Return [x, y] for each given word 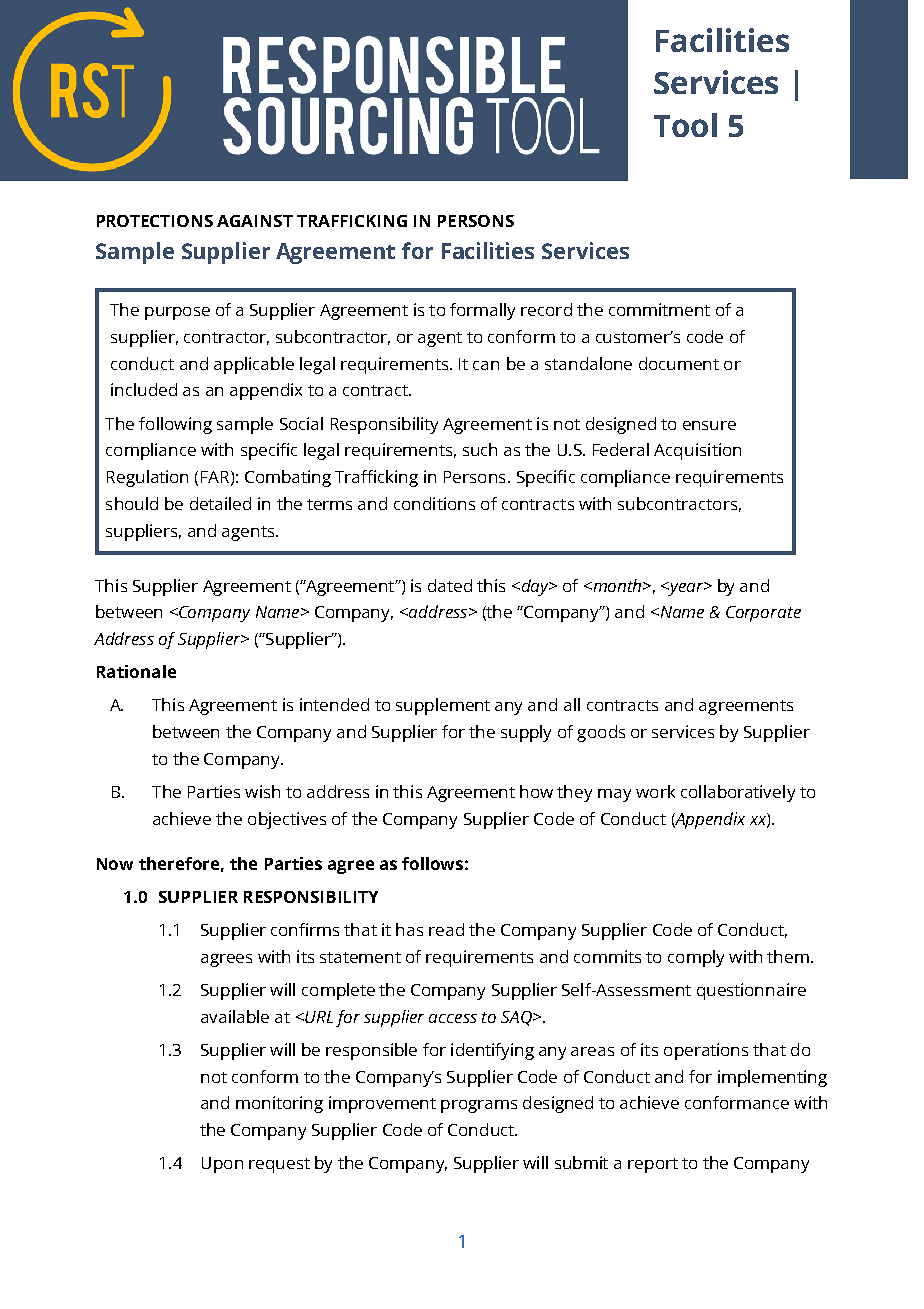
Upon [222, 1165]
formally [482, 311]
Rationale [136, 671]
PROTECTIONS [155, 221]
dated [450, 585]
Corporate [763, 614]
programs [479, 1106]
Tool [685, 125]
